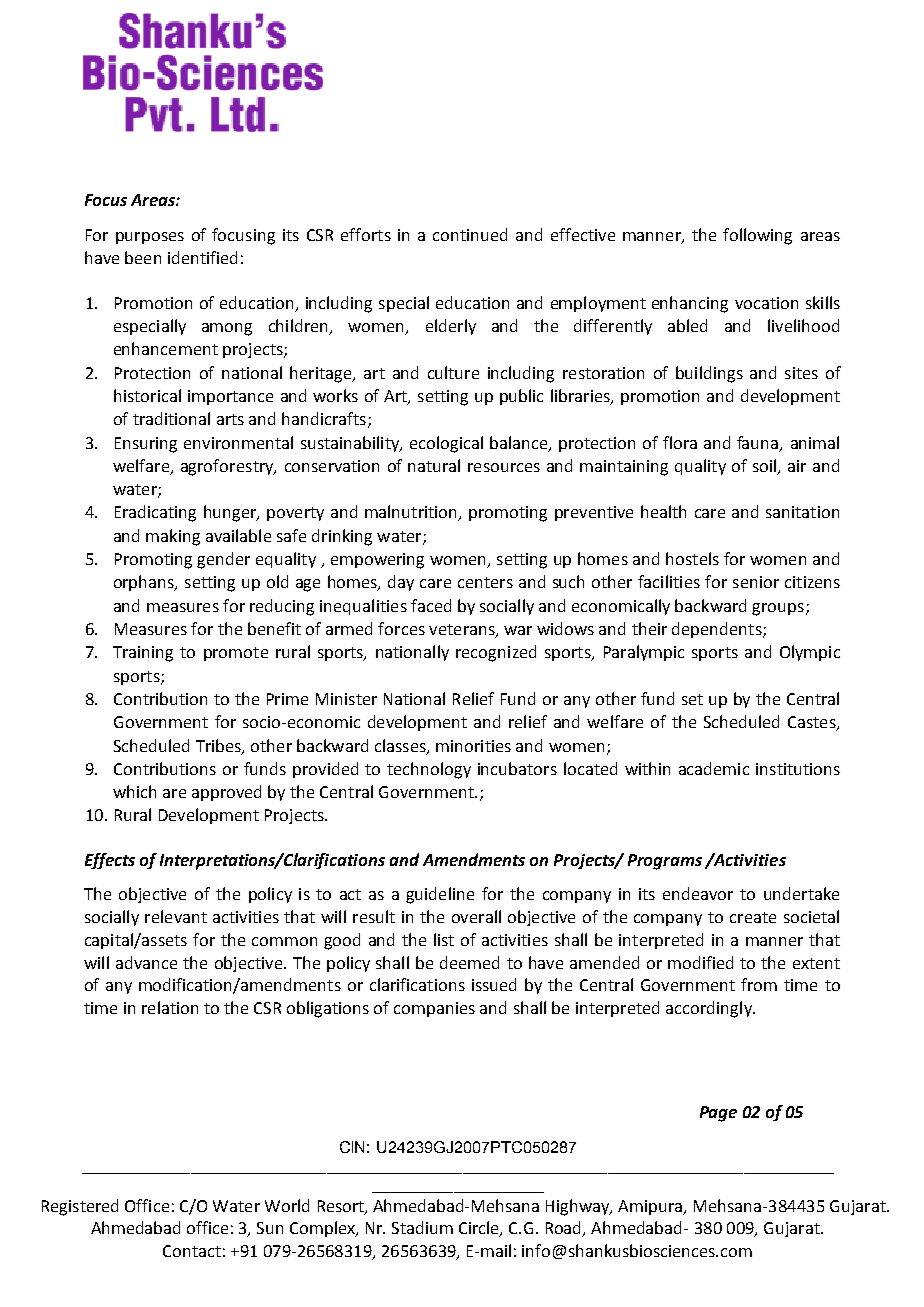 The image size is (924, 1307). Describe the element at coordinates (757, 236) in the screenshot. I see `following` at that location.
